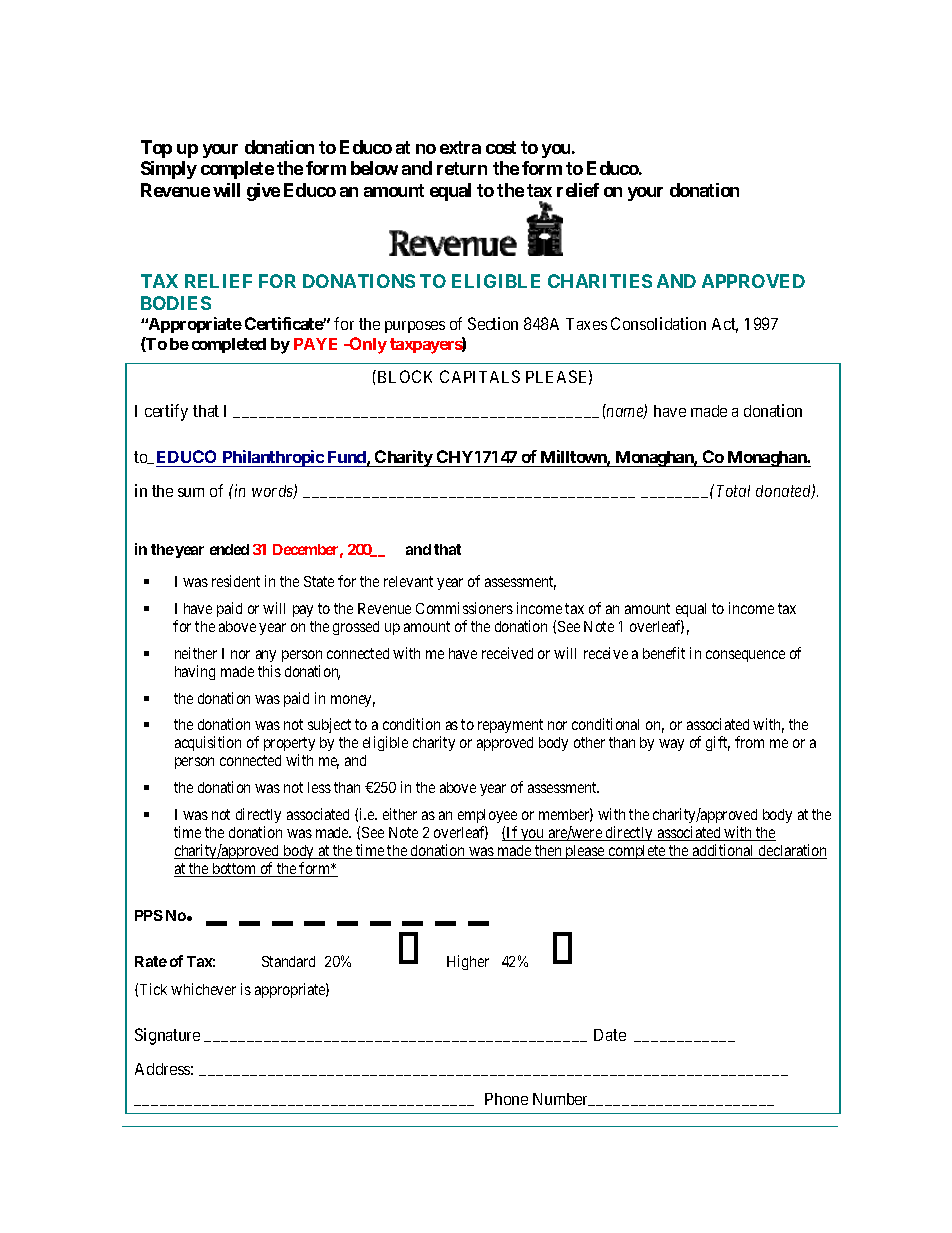 This screenshot has height=1233, width=952. I want to click on Commissioners, so click(464, 608).
